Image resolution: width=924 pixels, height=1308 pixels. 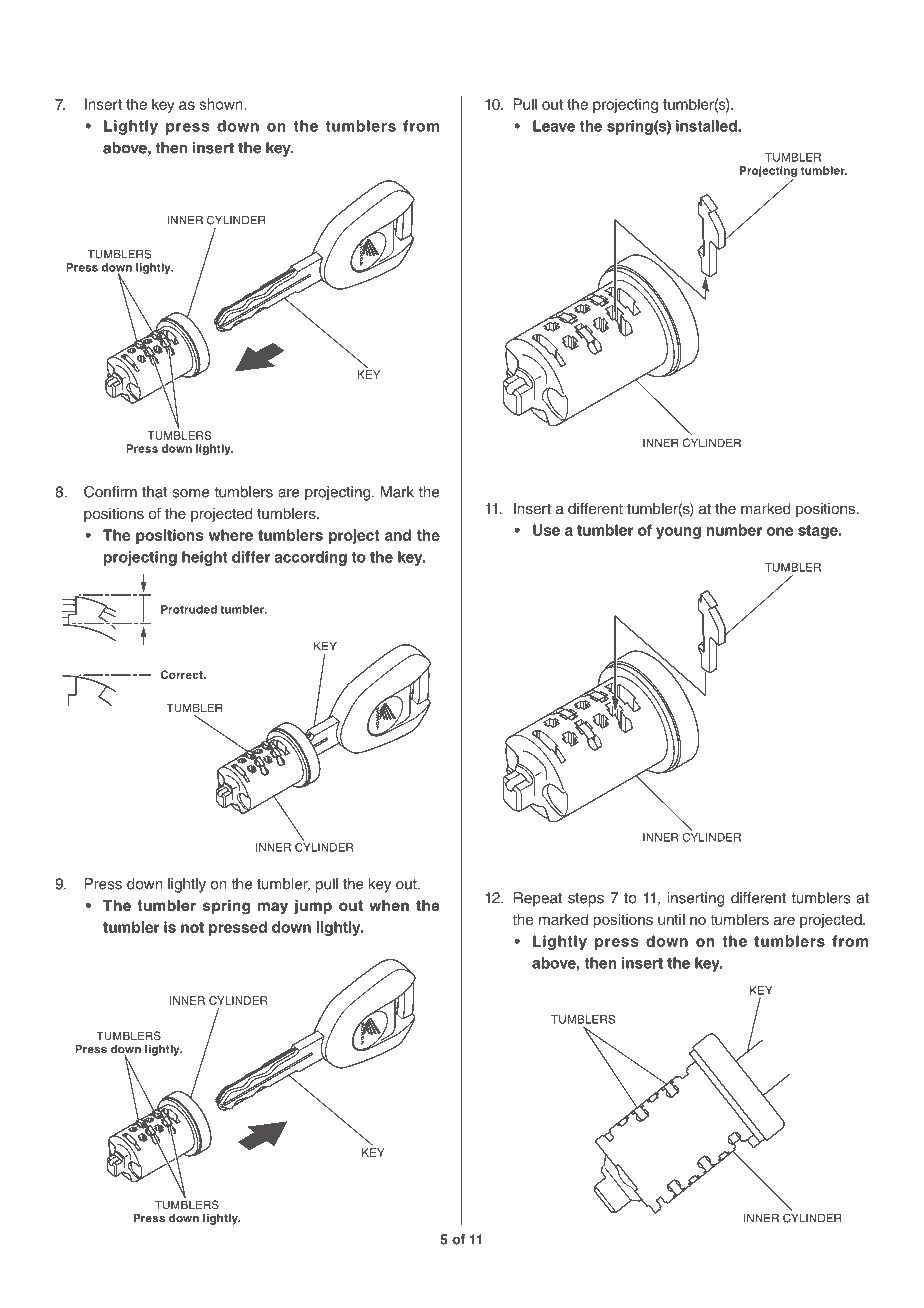 What do you see at coordinates (780, 531) in the image?
I see `one` at bounding box center [780, 531].
